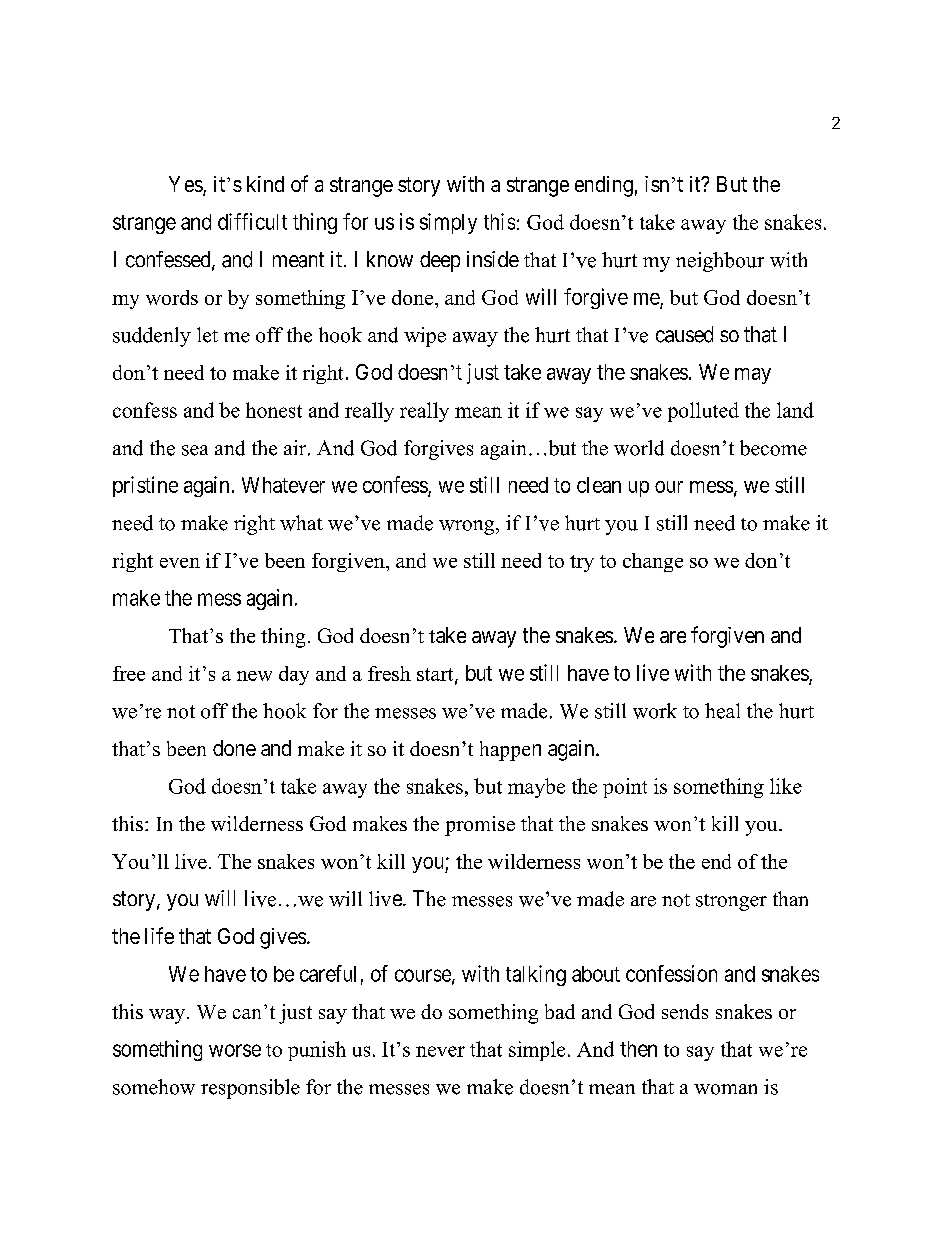  What do you see at coordinates (252, 221) in the screenshot?
I see `difficult` at bounding box center [252, 221].
